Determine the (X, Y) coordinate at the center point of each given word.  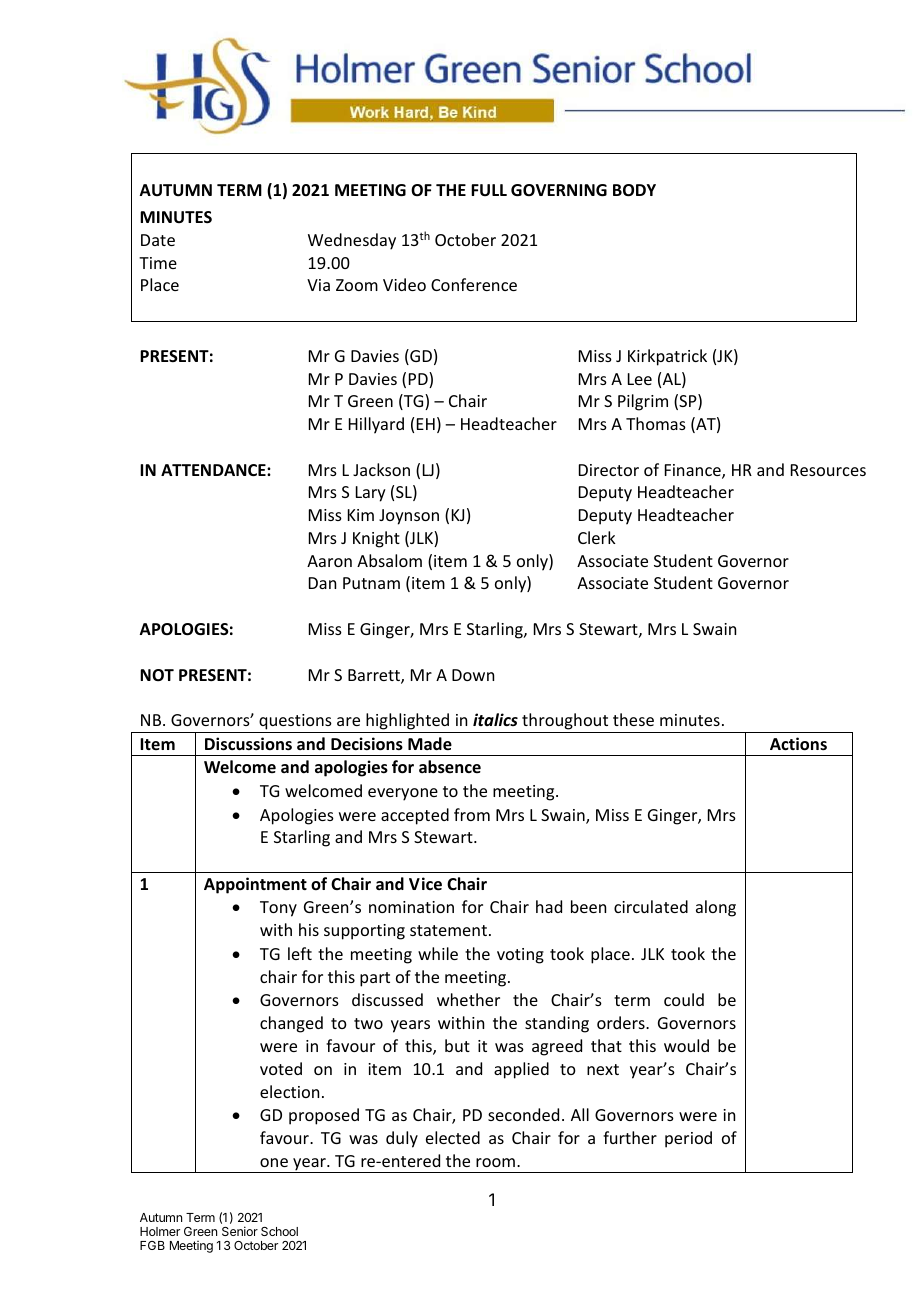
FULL (489, 190)
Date (158, 240)
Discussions (248, 744)
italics (495, 719)
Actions (798, 744)
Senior (240, 1231)
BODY (634, 190)
